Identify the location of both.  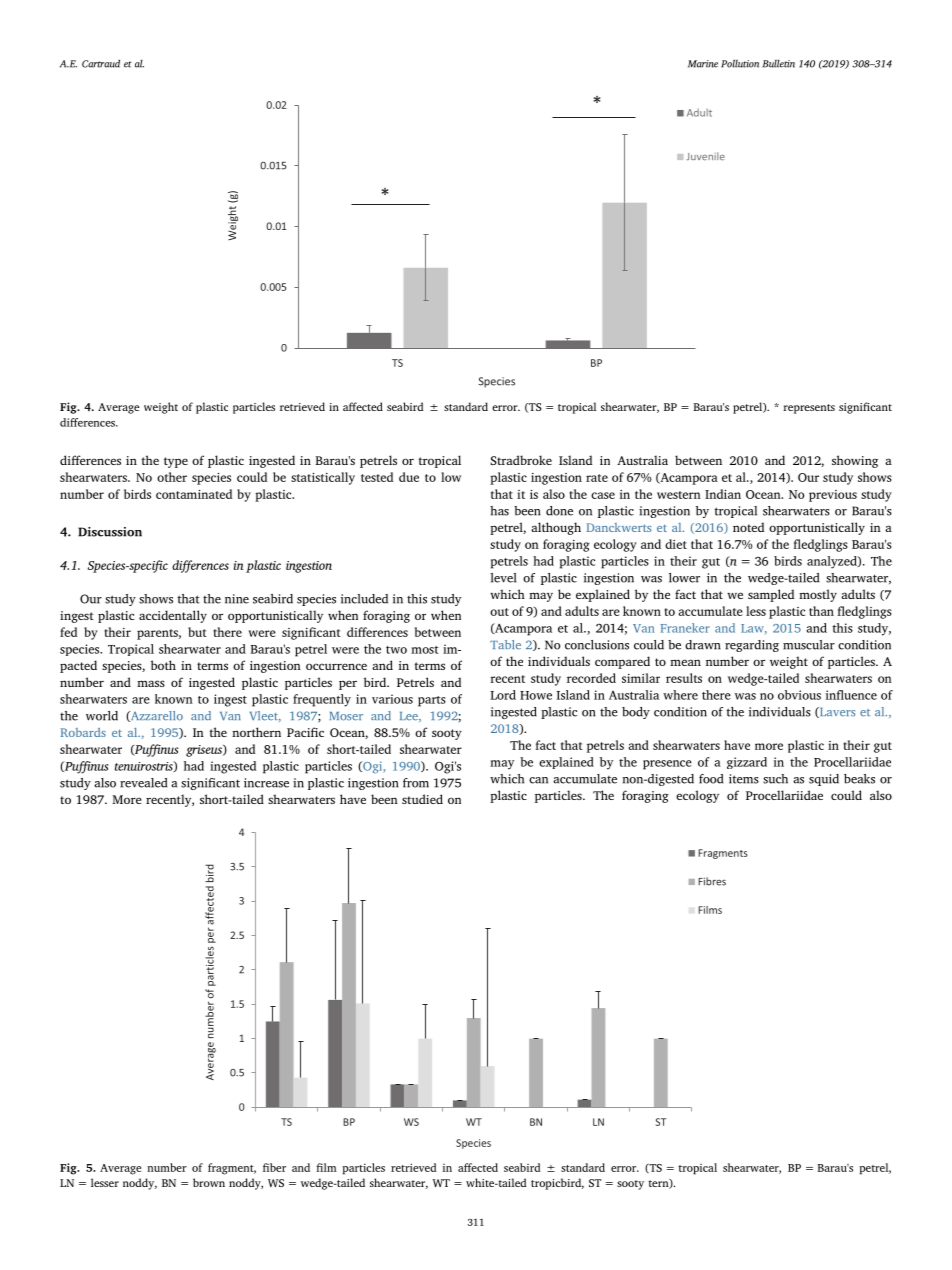
(163, 665).
